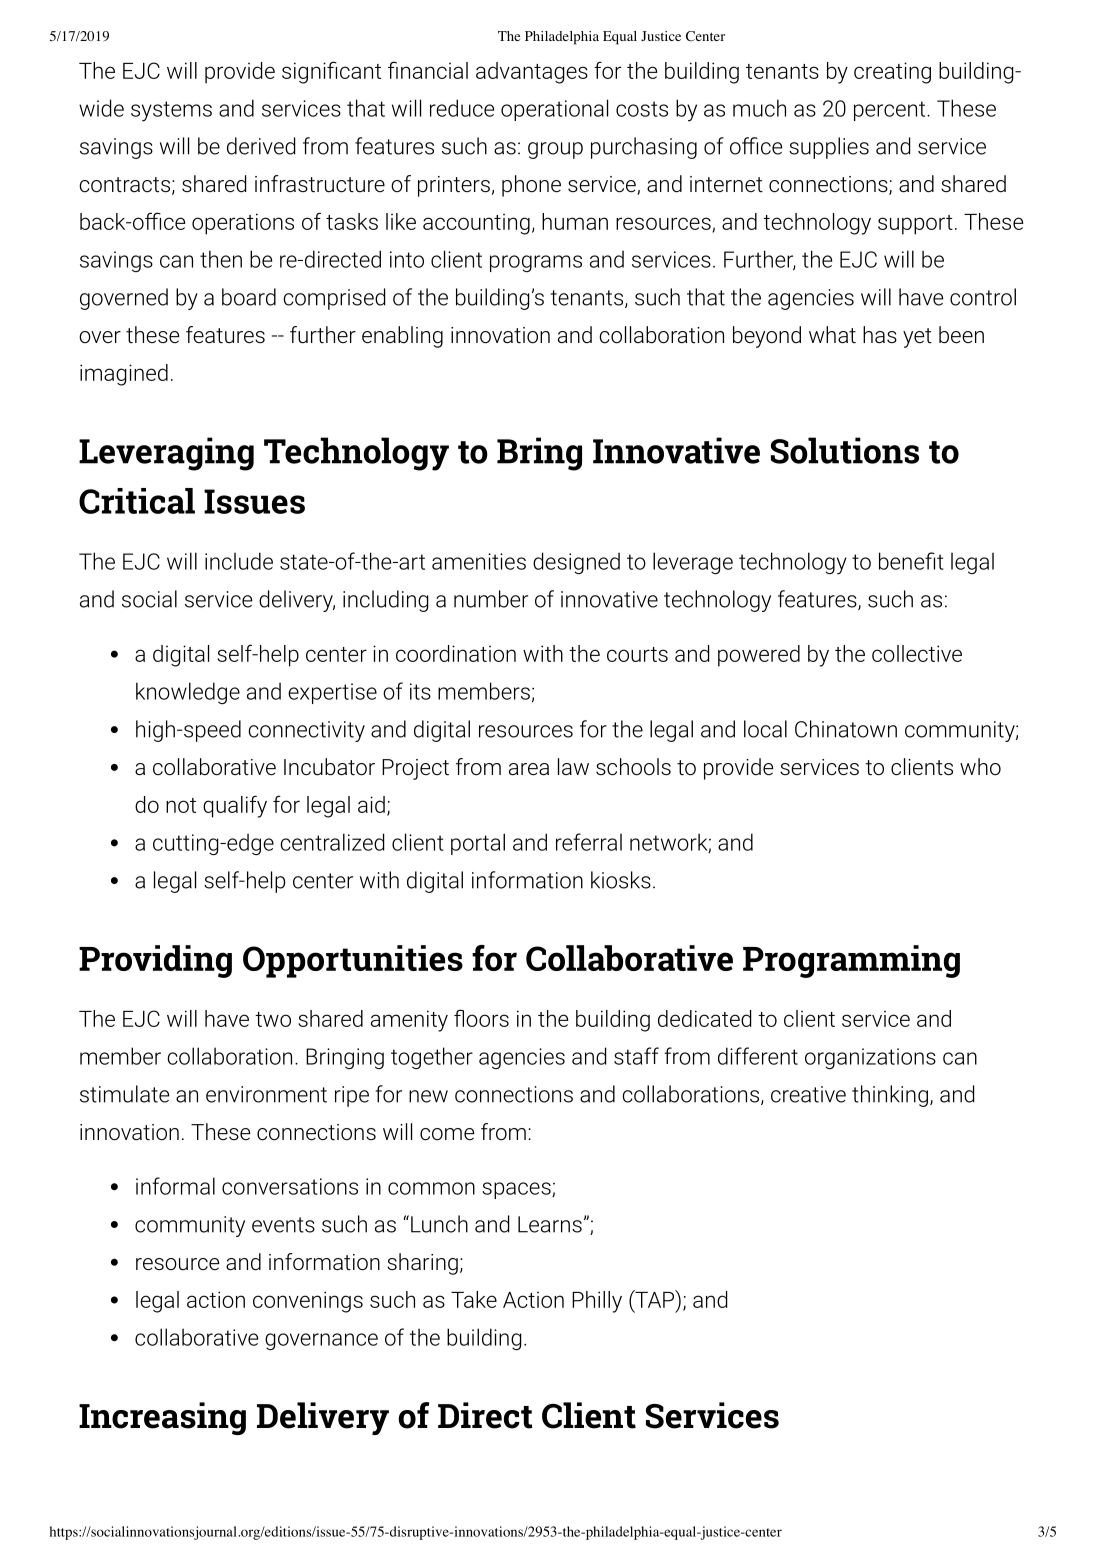 The image size is (1108, 1568). What do you see at coordinates (239, 561) in the screenshot?
I see `include` at bounding box center [239, 561].
